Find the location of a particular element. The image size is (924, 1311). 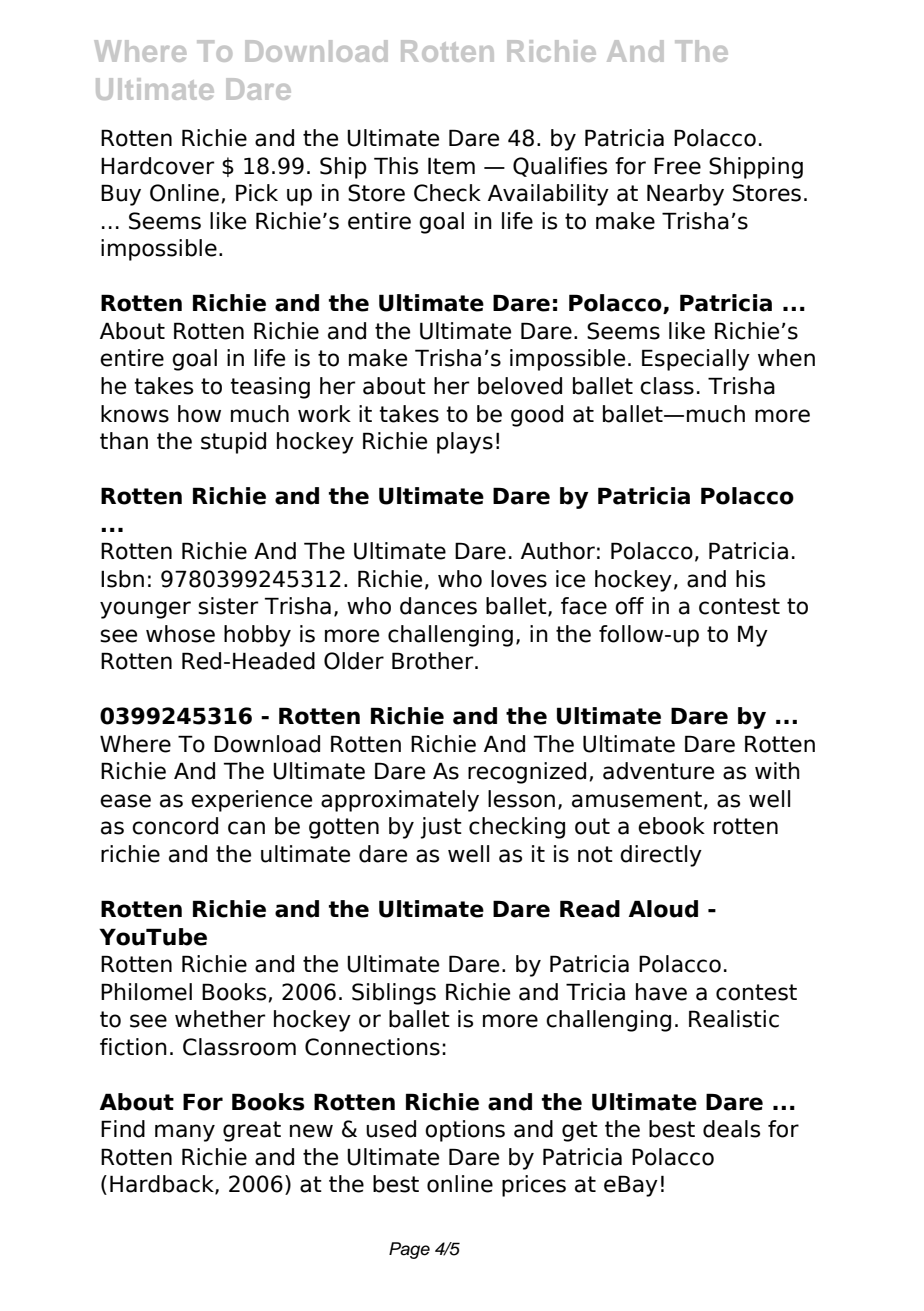

Brother is located at coordinates (434, 661).
